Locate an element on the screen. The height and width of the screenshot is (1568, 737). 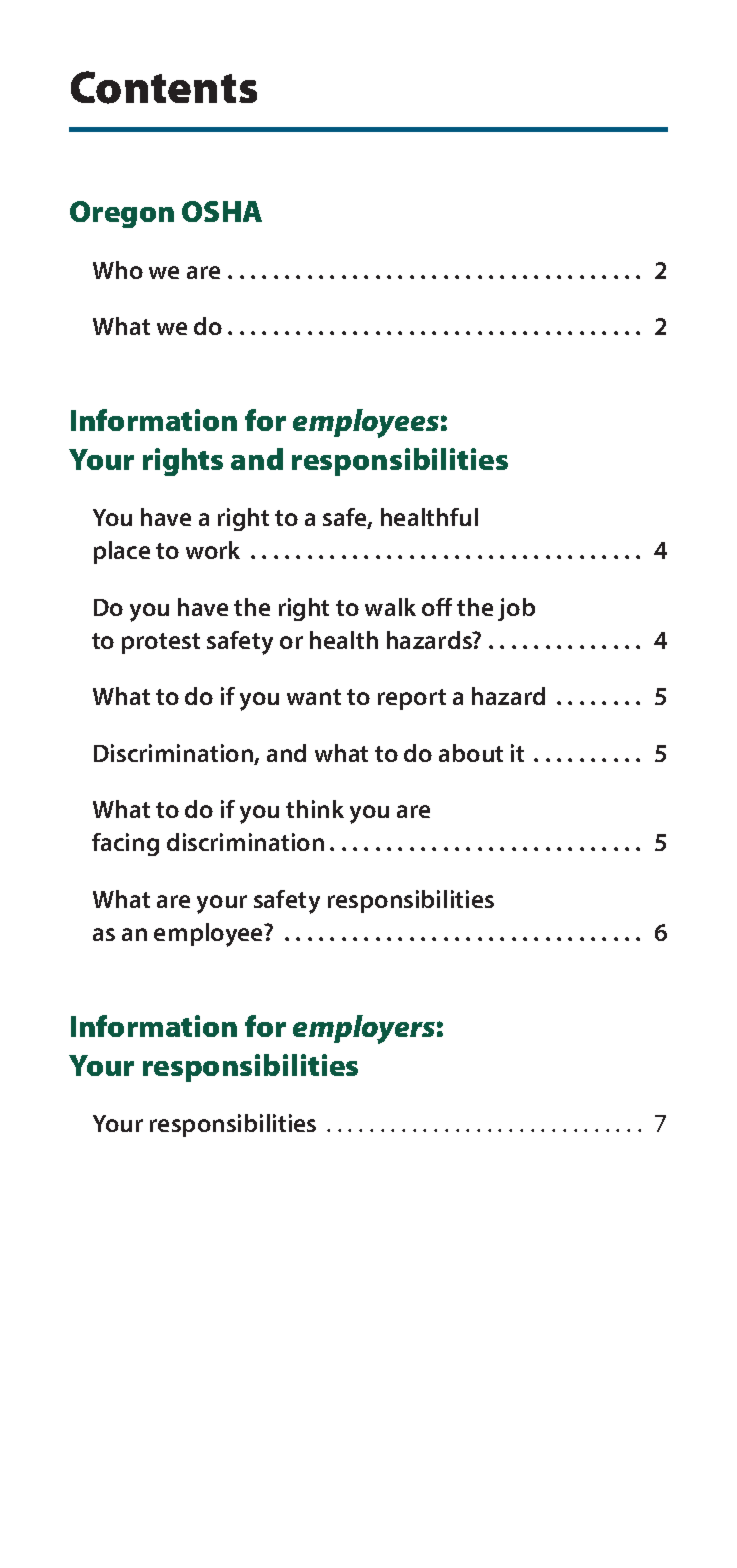
OSHA is located at coordinates (222, 211).
